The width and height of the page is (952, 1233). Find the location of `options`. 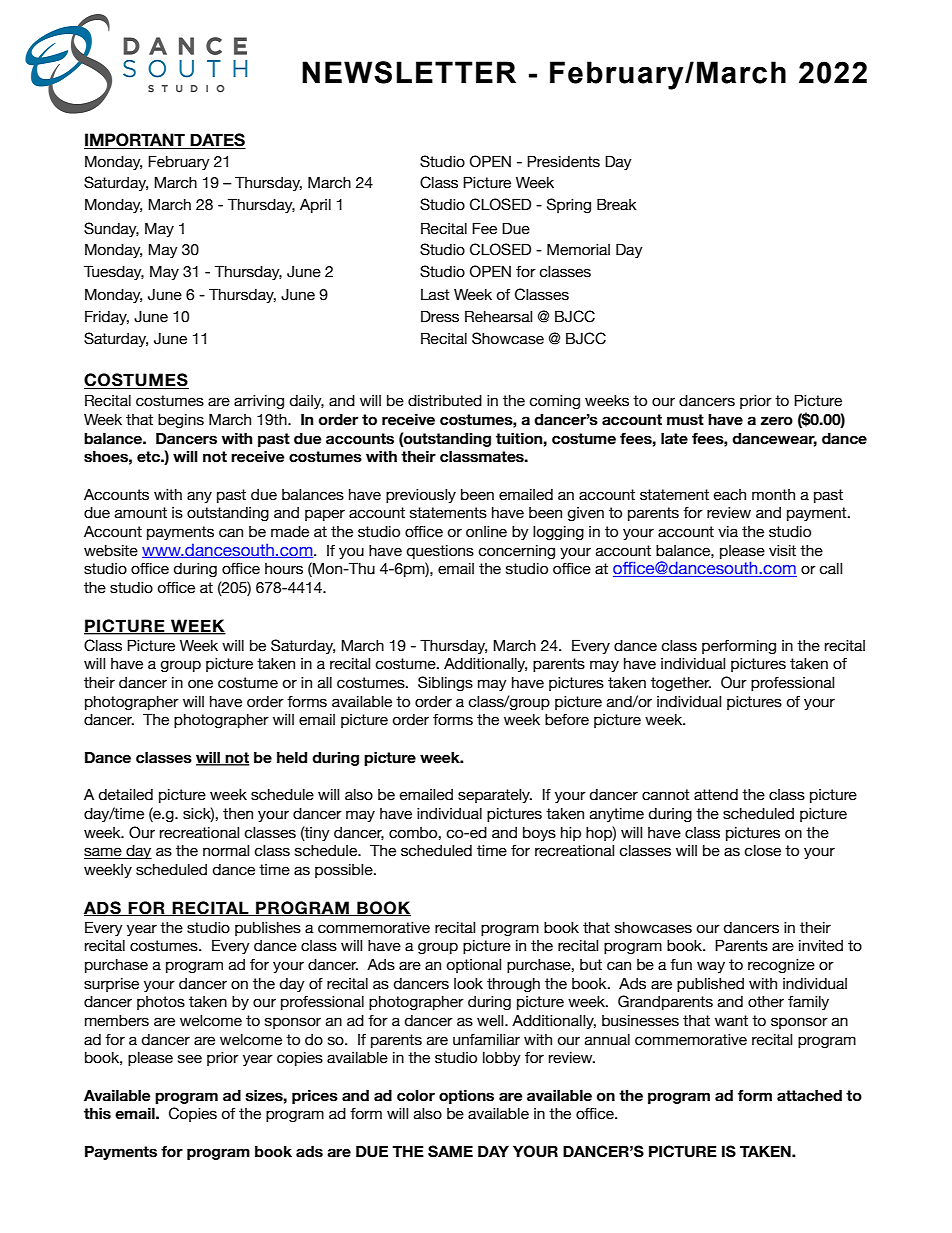

options is located at coordinates (466, 1096).
